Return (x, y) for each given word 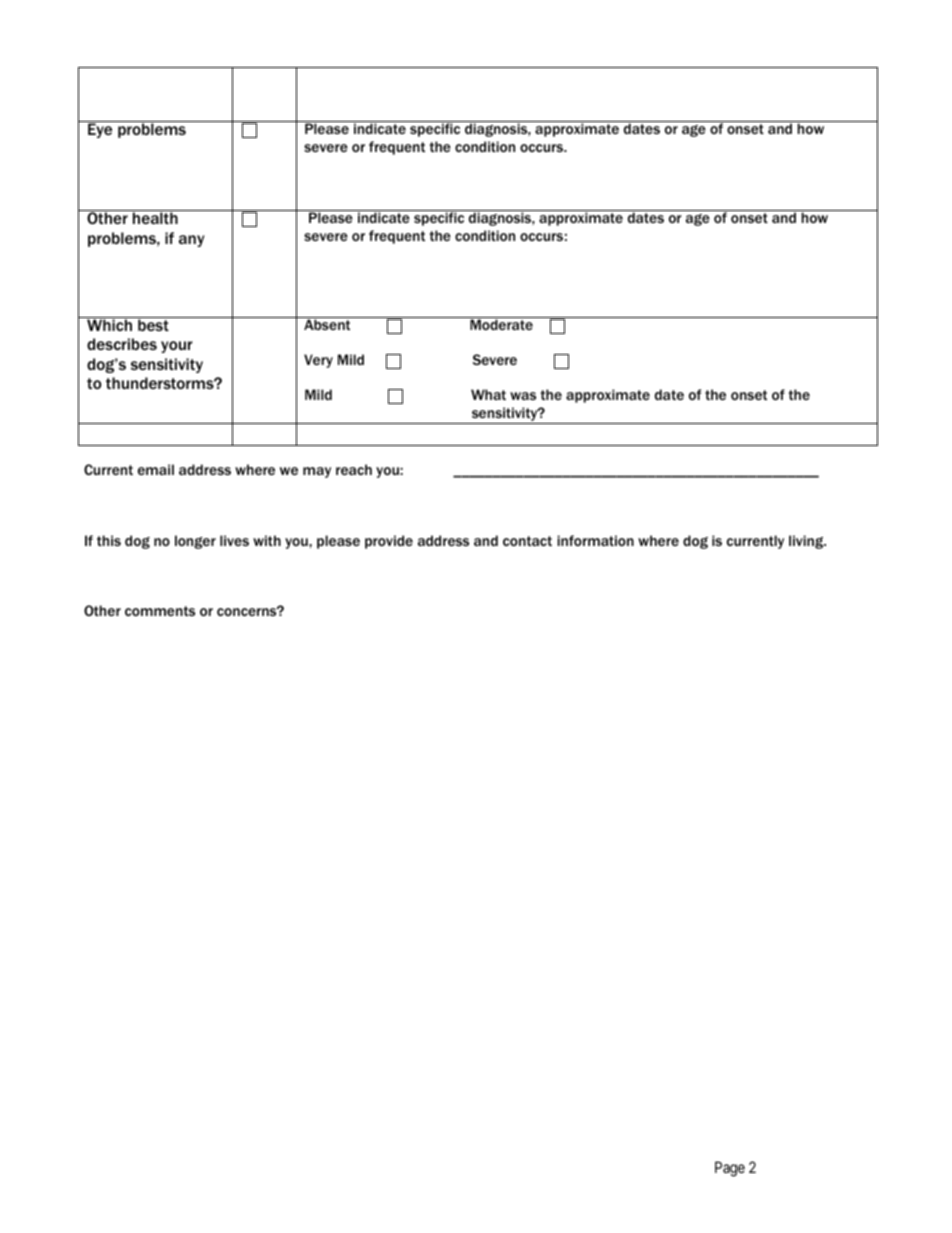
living (807, 542)
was (523, 396)
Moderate (501, 324)
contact (527, 541)
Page (730, 1169)
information (595, 540)
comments (160, 611)
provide (389, 542)
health (155, 218)
